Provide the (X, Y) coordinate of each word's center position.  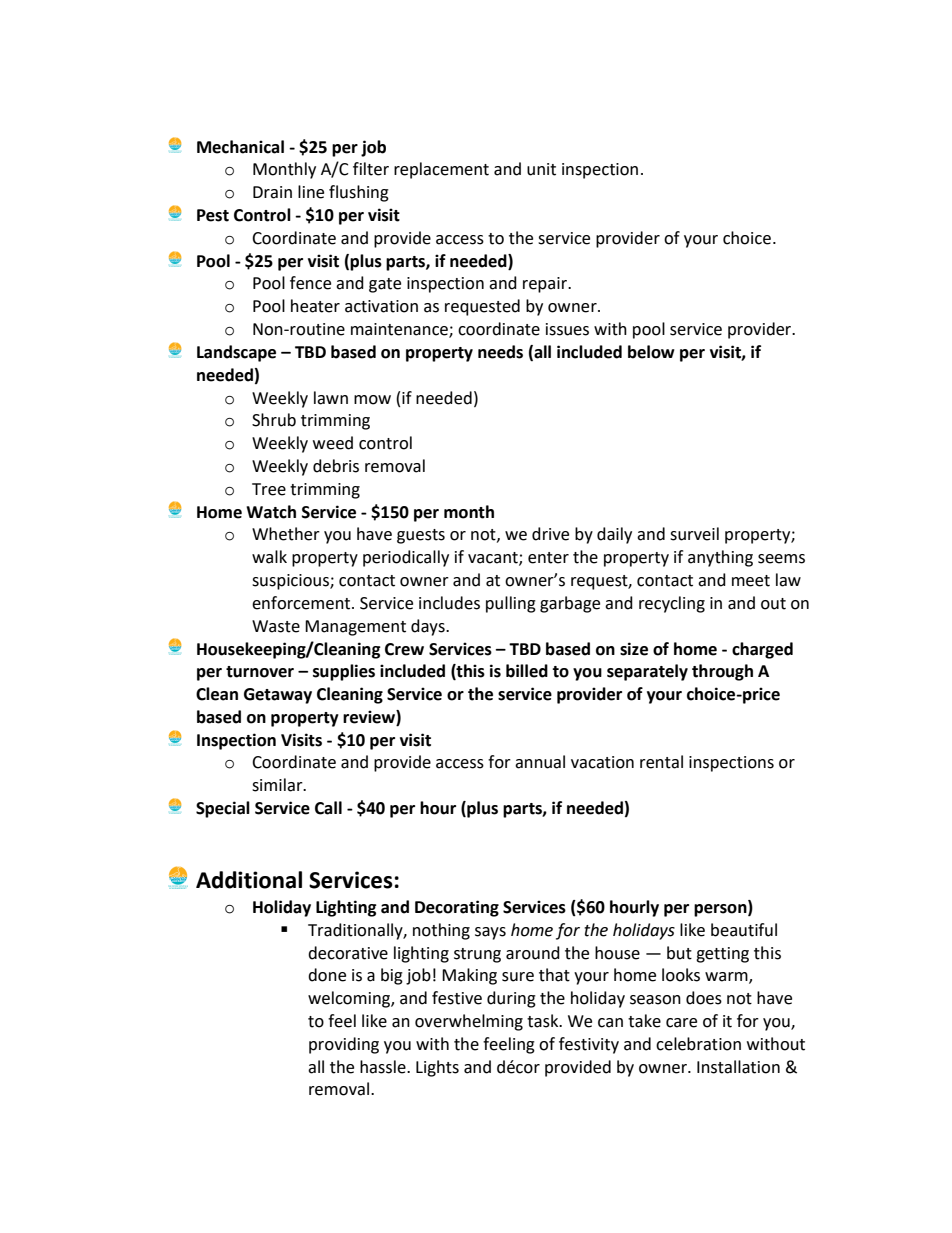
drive (550, 534)
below (651, 352)
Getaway (278, 696)
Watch (271, 512)
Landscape (236, 353)
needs (500, 352)
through (722, 672)
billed (527, 671)
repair (546, 285)
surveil (694, 534)
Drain (272, 192)
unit (541, 169)
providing (344, 1045)
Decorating (457, 908)
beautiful (744, 930)
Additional (249, 880)
